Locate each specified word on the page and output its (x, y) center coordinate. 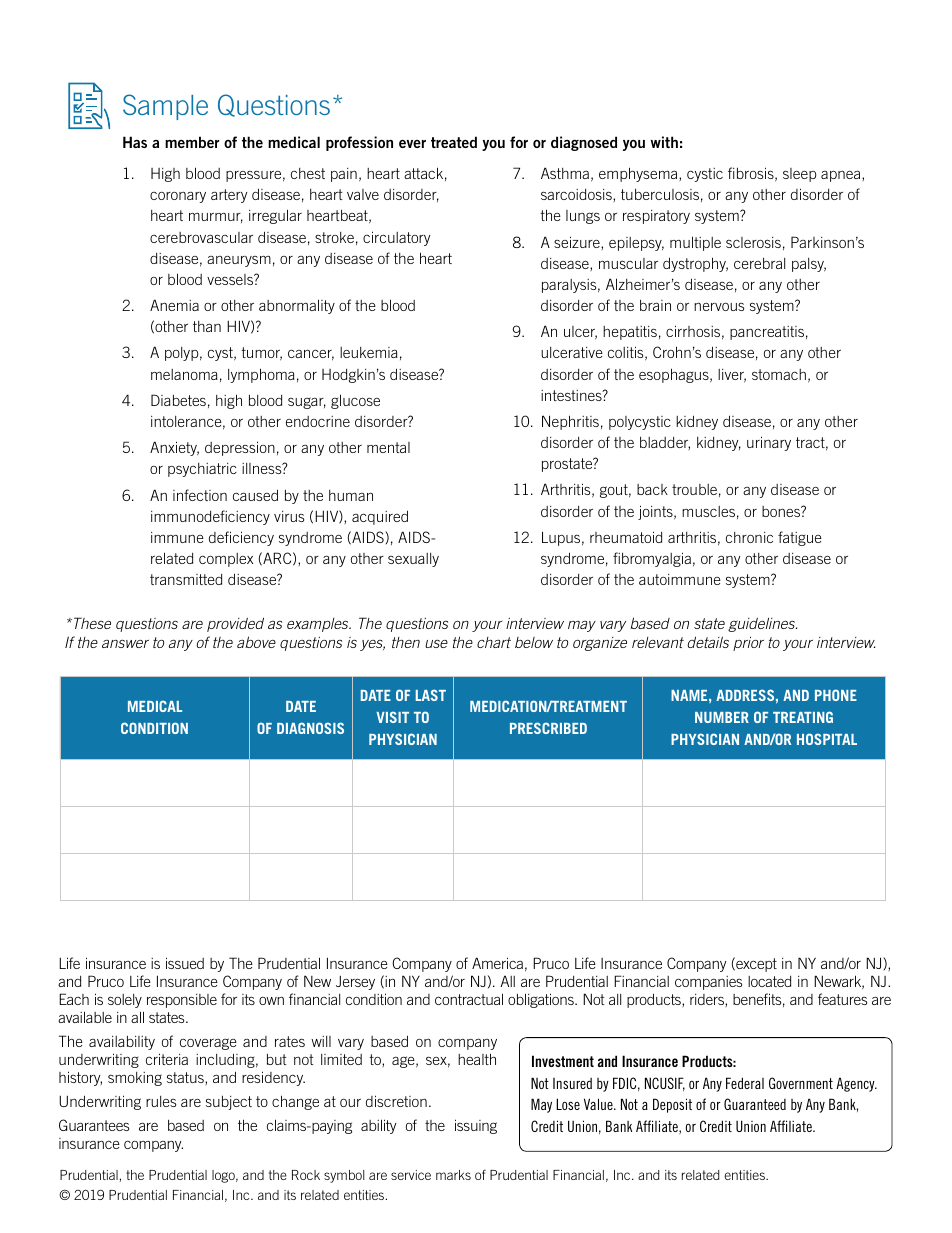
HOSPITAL (827, 739)
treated (454, 142)
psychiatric (202, 470)
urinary (769, 443)
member (192, 142)
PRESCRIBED (548, 728)
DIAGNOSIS (310, 728)
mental (388, 447)
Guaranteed (755, 1104)
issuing (476, 1126)
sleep (799, 175)
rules (161, 1101)
